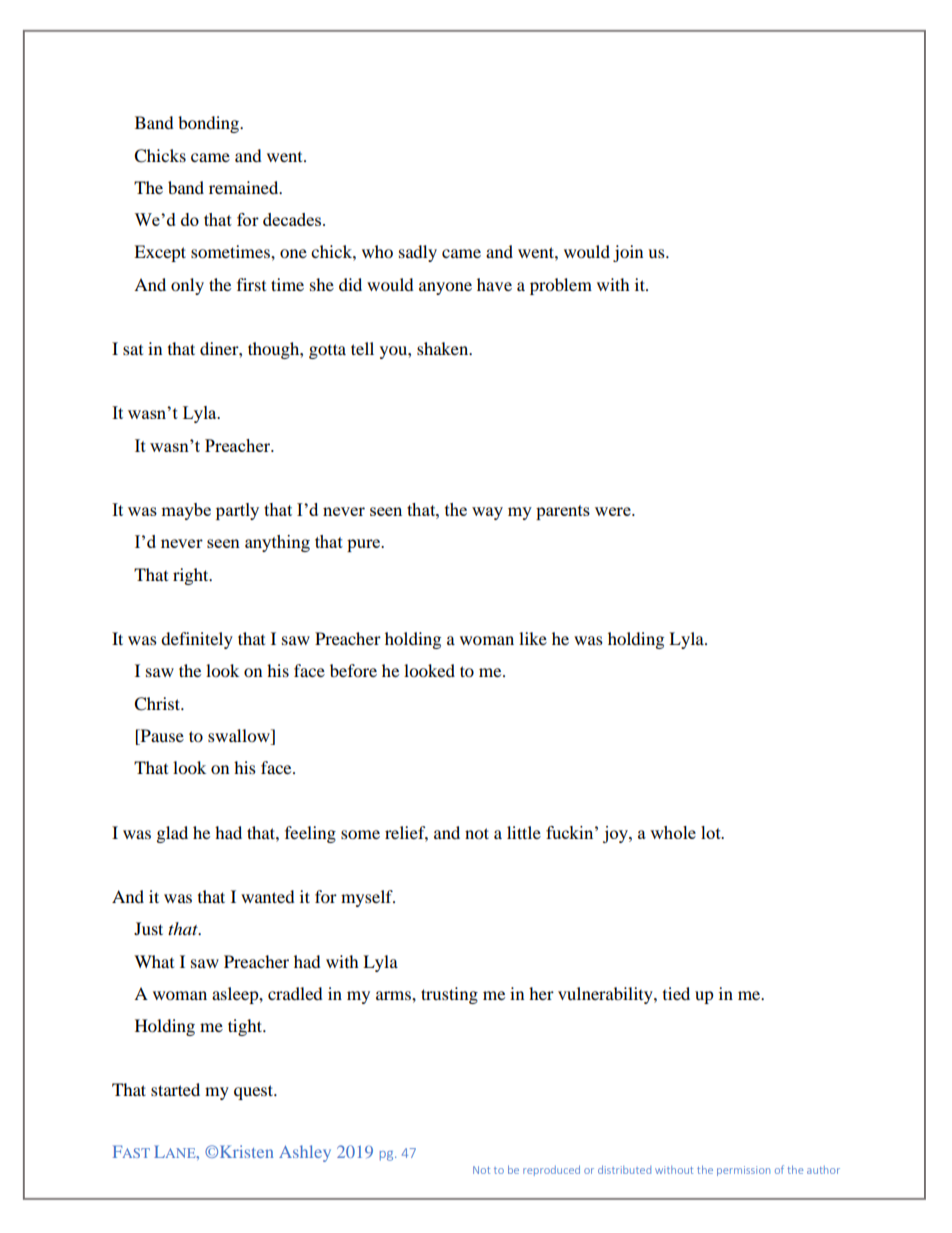 Image resolution: width=952 pixels, height=1233 pixels. I want to click on join, so click(628, 253).
